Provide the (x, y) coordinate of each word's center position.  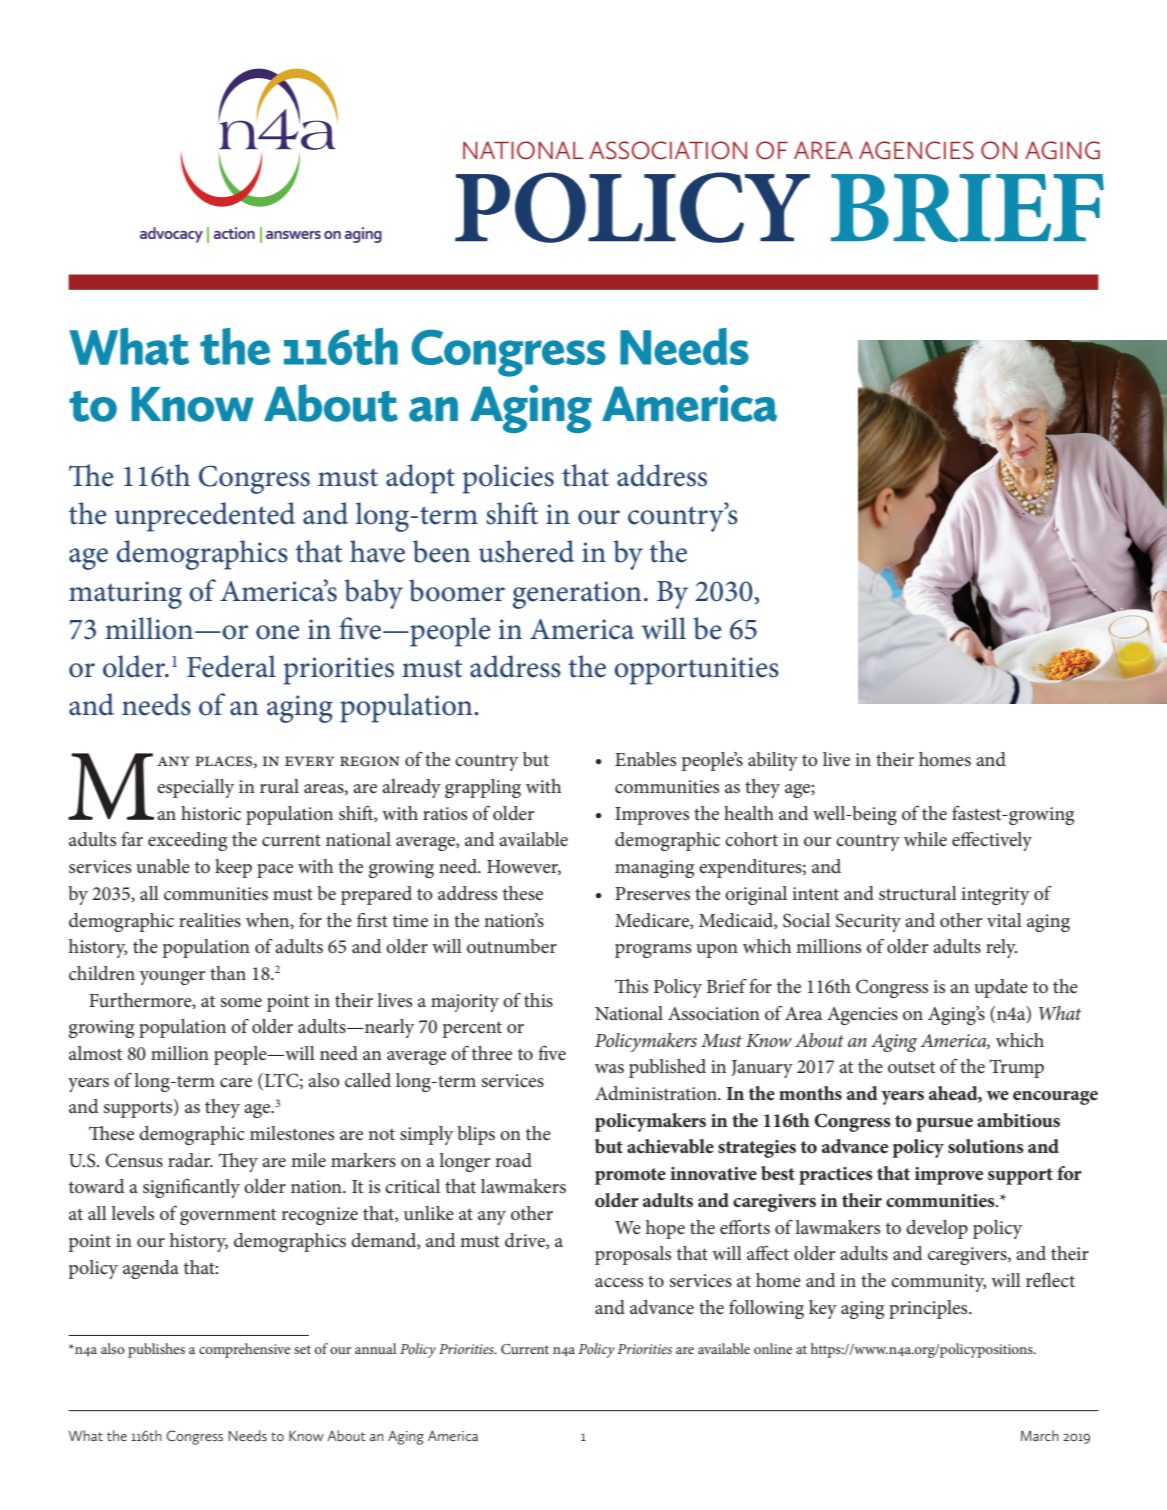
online (773, 1348)
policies (508, 479)
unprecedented (205, 517)
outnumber (512, 946)
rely (1001, 948)
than (228, 973)
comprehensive (244, 1350)
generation (577, 595)
